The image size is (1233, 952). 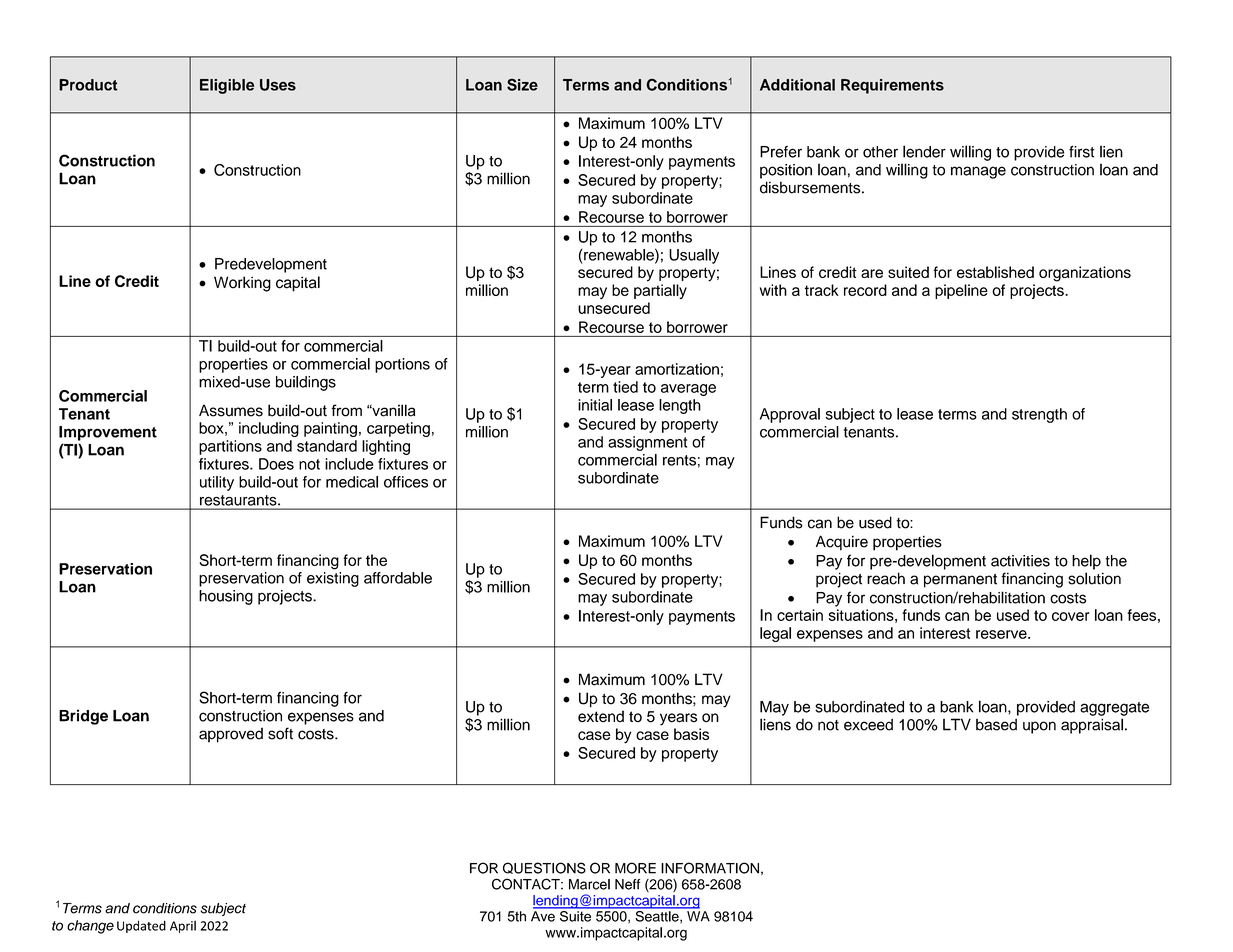 I want to click on established, so click(x=995, y=272).
